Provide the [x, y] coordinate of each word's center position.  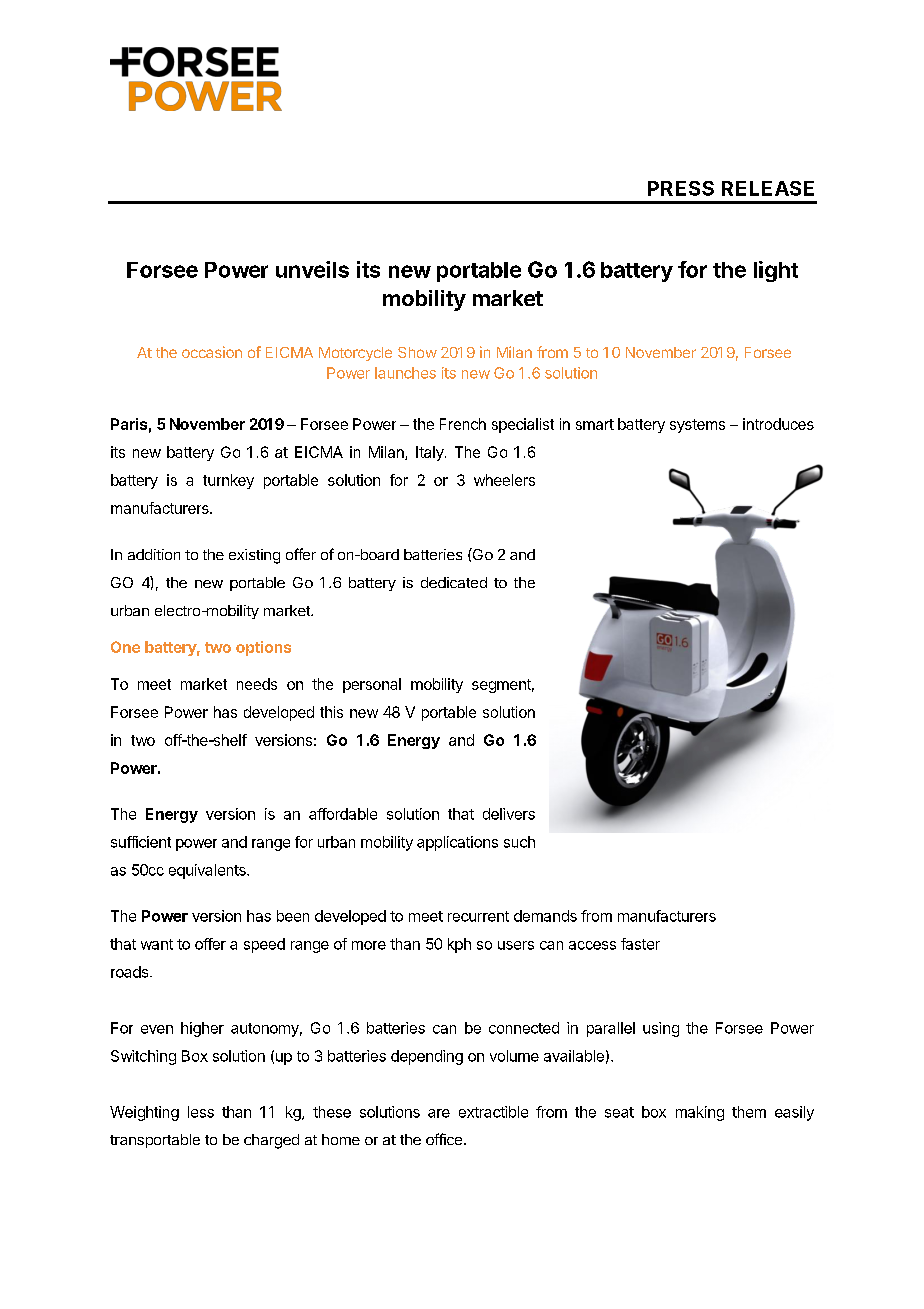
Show [417, 352]
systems [697, 426]
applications [457, 843]
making [700, 1113]
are [439, 1113]
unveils [312, 269]
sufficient [141, 842]
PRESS [681, 188]
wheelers [504, 480]
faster [640, 944]
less [201, 1112]
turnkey [228, 481]
